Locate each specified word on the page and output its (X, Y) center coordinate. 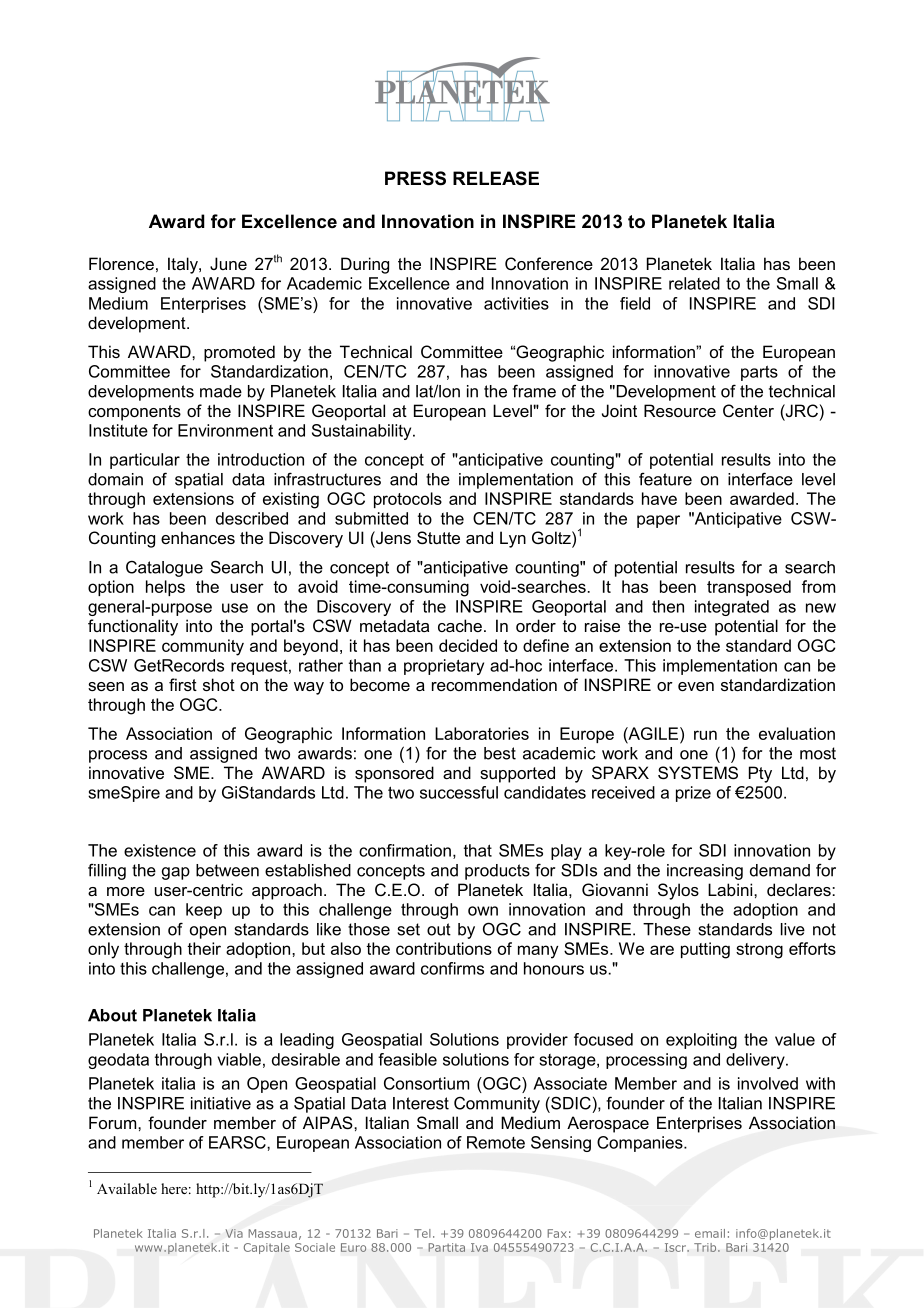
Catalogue (164, 569)
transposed (749, 588)
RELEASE (496, 178)
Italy (184, 265)
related (694, 283)
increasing (705, 872)
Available (127, 1188)
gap (176, 873)
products (497, 872)
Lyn (513, 539)
